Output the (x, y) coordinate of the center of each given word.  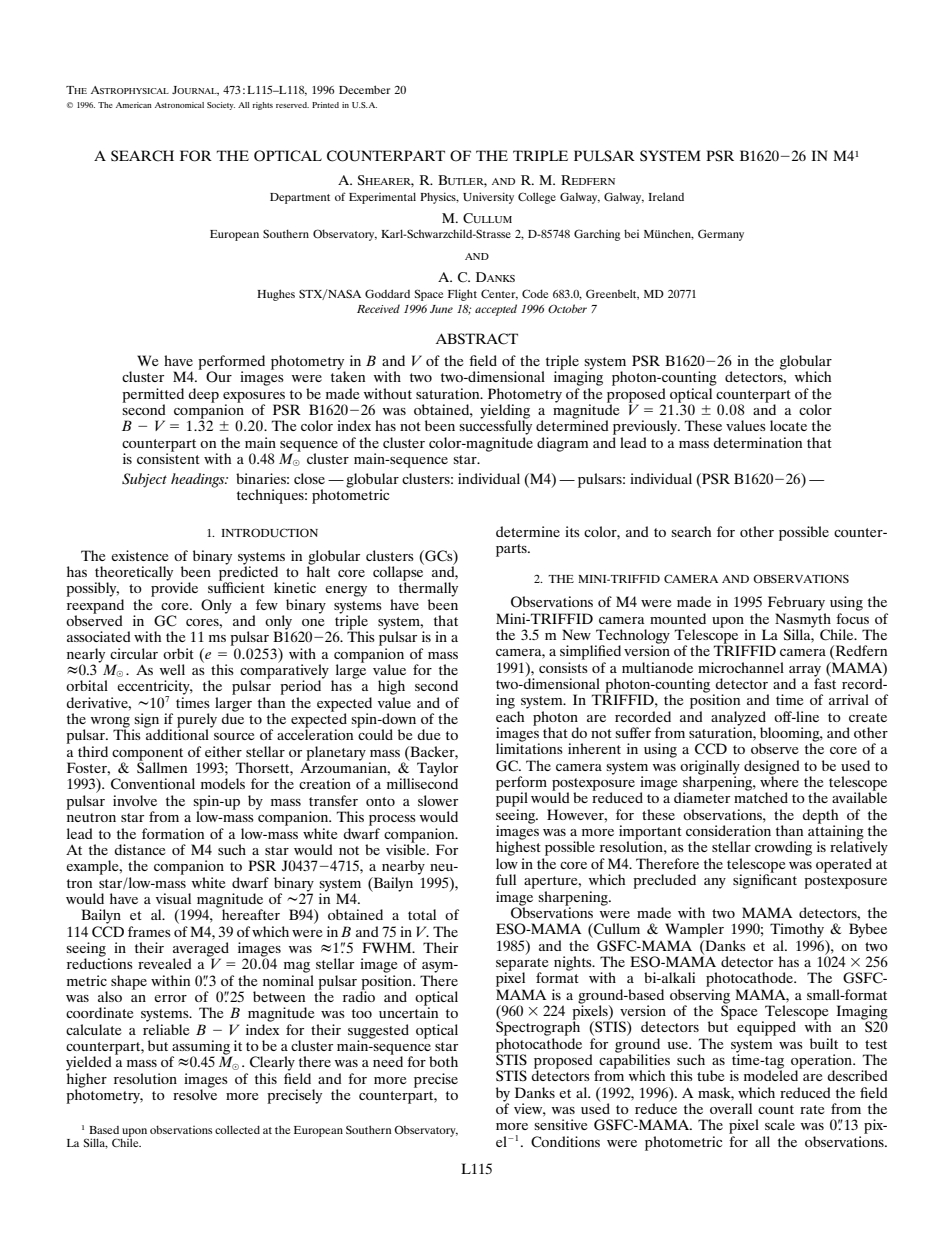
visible (407, 848)
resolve (195, 1093)
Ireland (666, 196)
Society (221, 106)
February (796, 603)
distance (140, 849)
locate (788, 425)
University (488, 198)
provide (174, 588)
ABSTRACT (477, 339)
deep (204, 395)
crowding (783, 848)
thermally (428, 588)
